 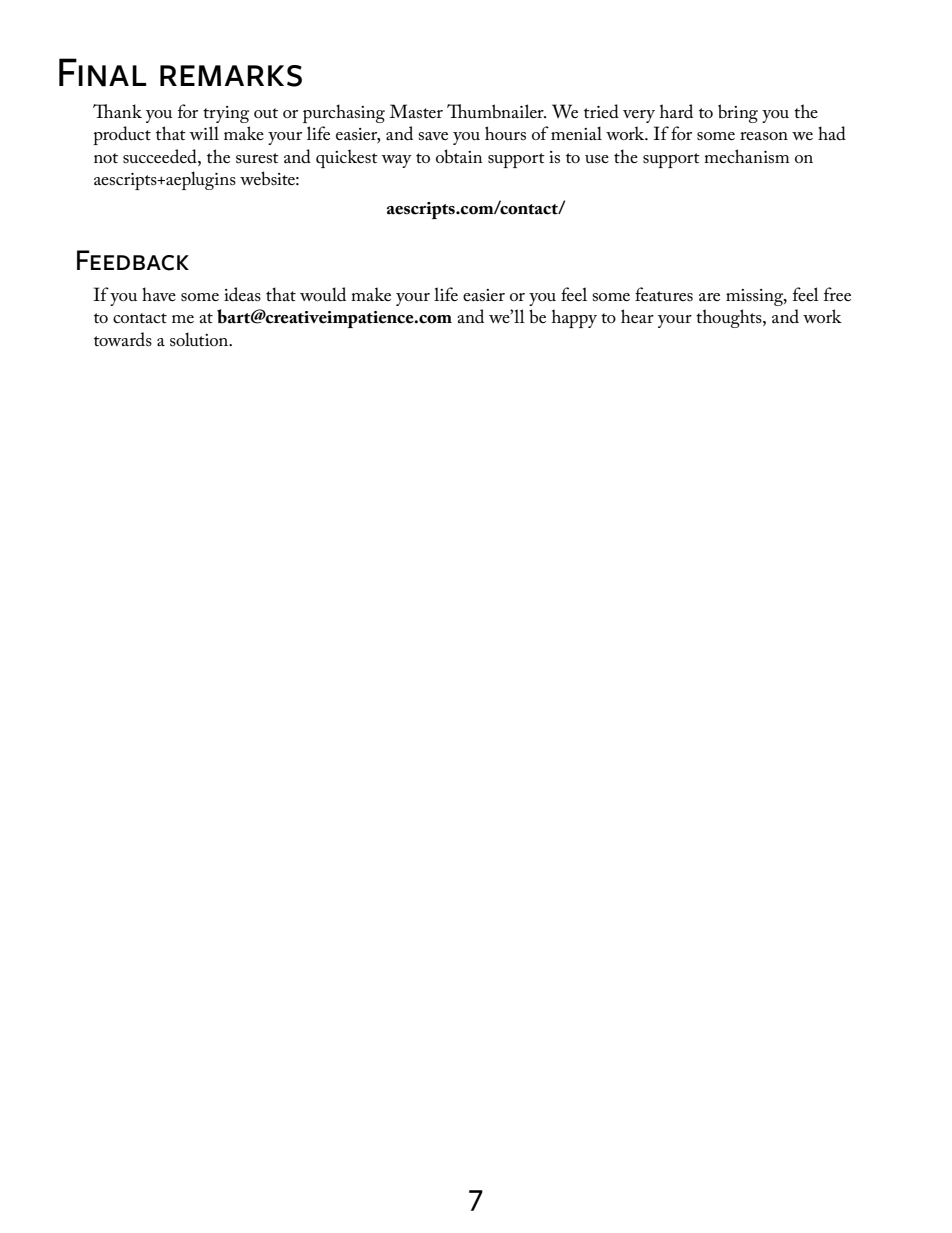 I want to click on bring, so click(x=738, y=113).
